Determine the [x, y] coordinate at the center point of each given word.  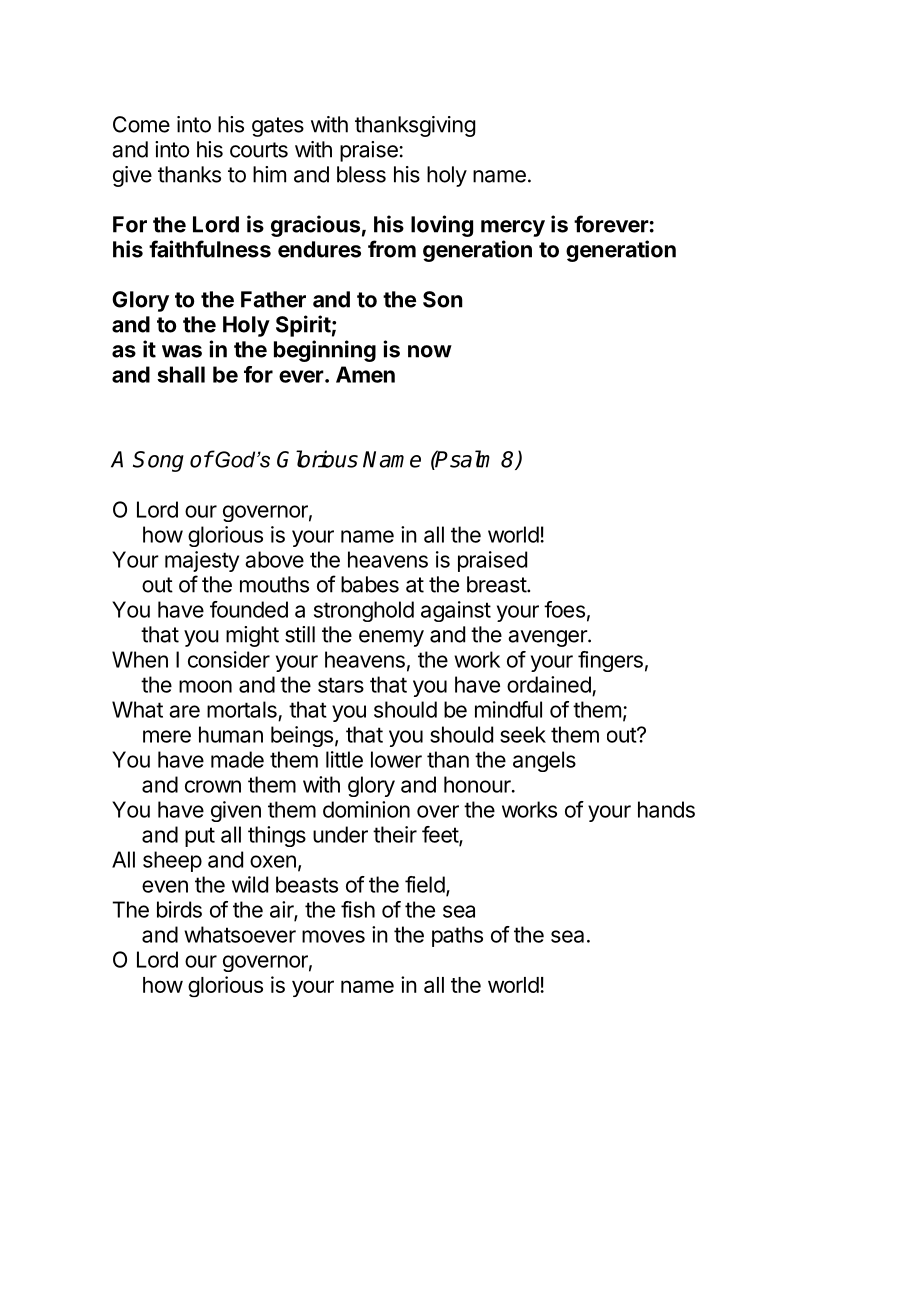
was [182, 351]
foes [564, 609]
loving [442, 226]
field [425, 884]
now [430, 351]
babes [370, 584]
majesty [202, 561]
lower [396, 759]
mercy [513, 228]
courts [259, 150]
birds [179, 909]
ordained [549, 684]
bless [361, 174]
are [184, 711]
